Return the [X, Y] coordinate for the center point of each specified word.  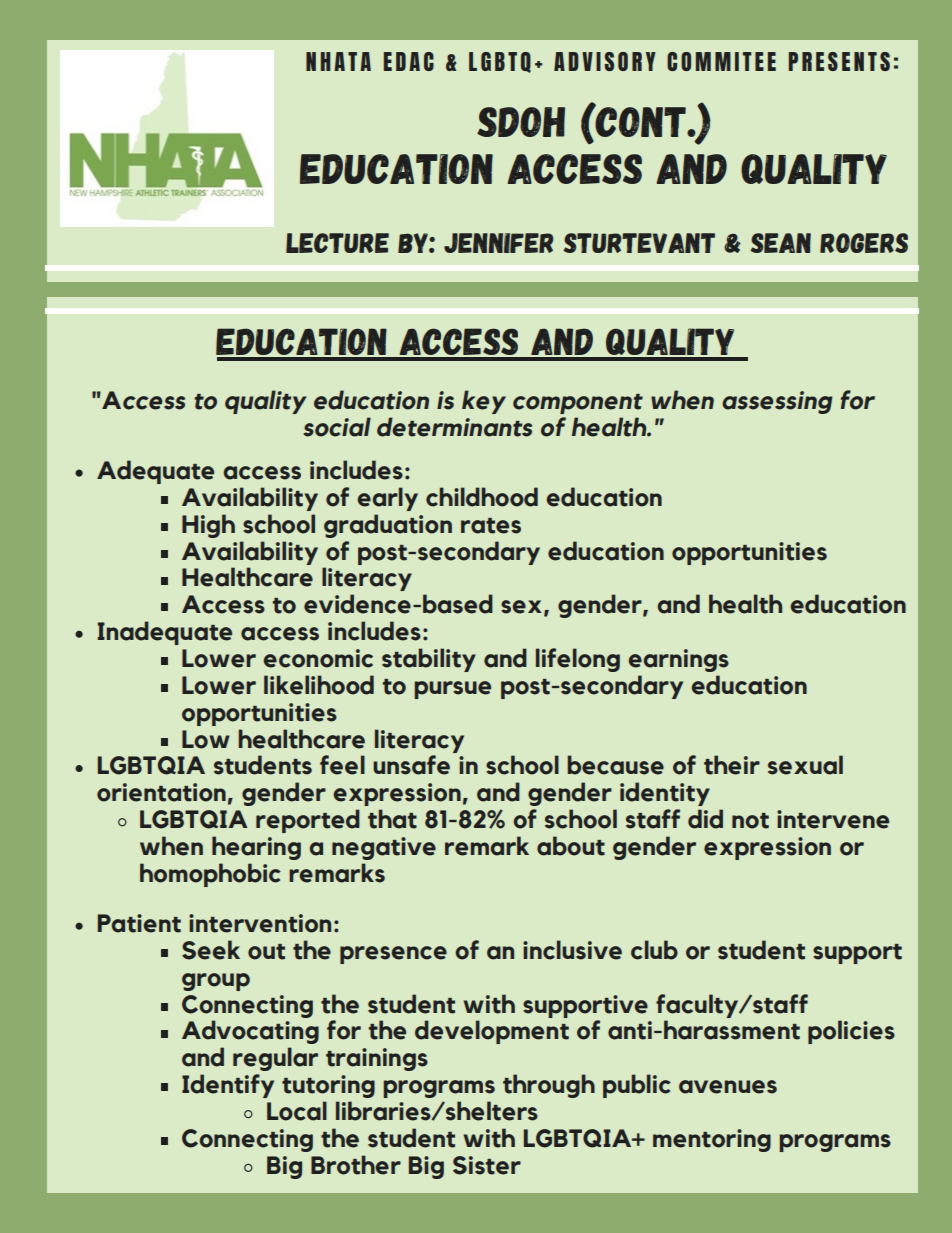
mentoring [712, 1140]
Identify [228, 1086]
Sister [487, 1165]
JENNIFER [499, 243]
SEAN [780, 243]
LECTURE [337, 243]
